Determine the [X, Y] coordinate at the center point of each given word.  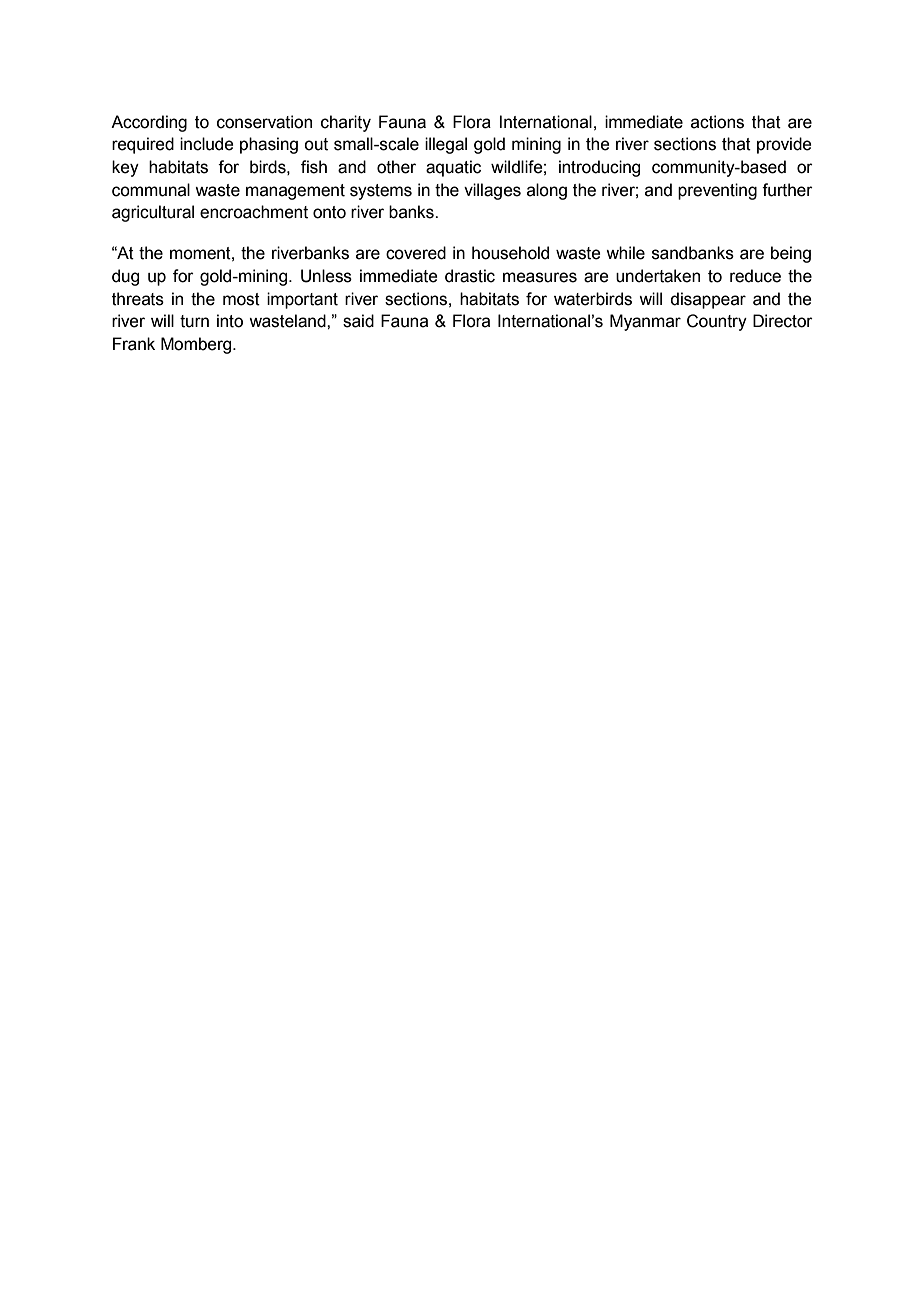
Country [717, 322]
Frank [134, 344]
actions [717, 122]
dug [125, 277]
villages [492, 191]
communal [151, 190]
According [149, 123]
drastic [470, 276]
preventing [717, 191]
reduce [755, 276]
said [358, 321]
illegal [446, 145]
